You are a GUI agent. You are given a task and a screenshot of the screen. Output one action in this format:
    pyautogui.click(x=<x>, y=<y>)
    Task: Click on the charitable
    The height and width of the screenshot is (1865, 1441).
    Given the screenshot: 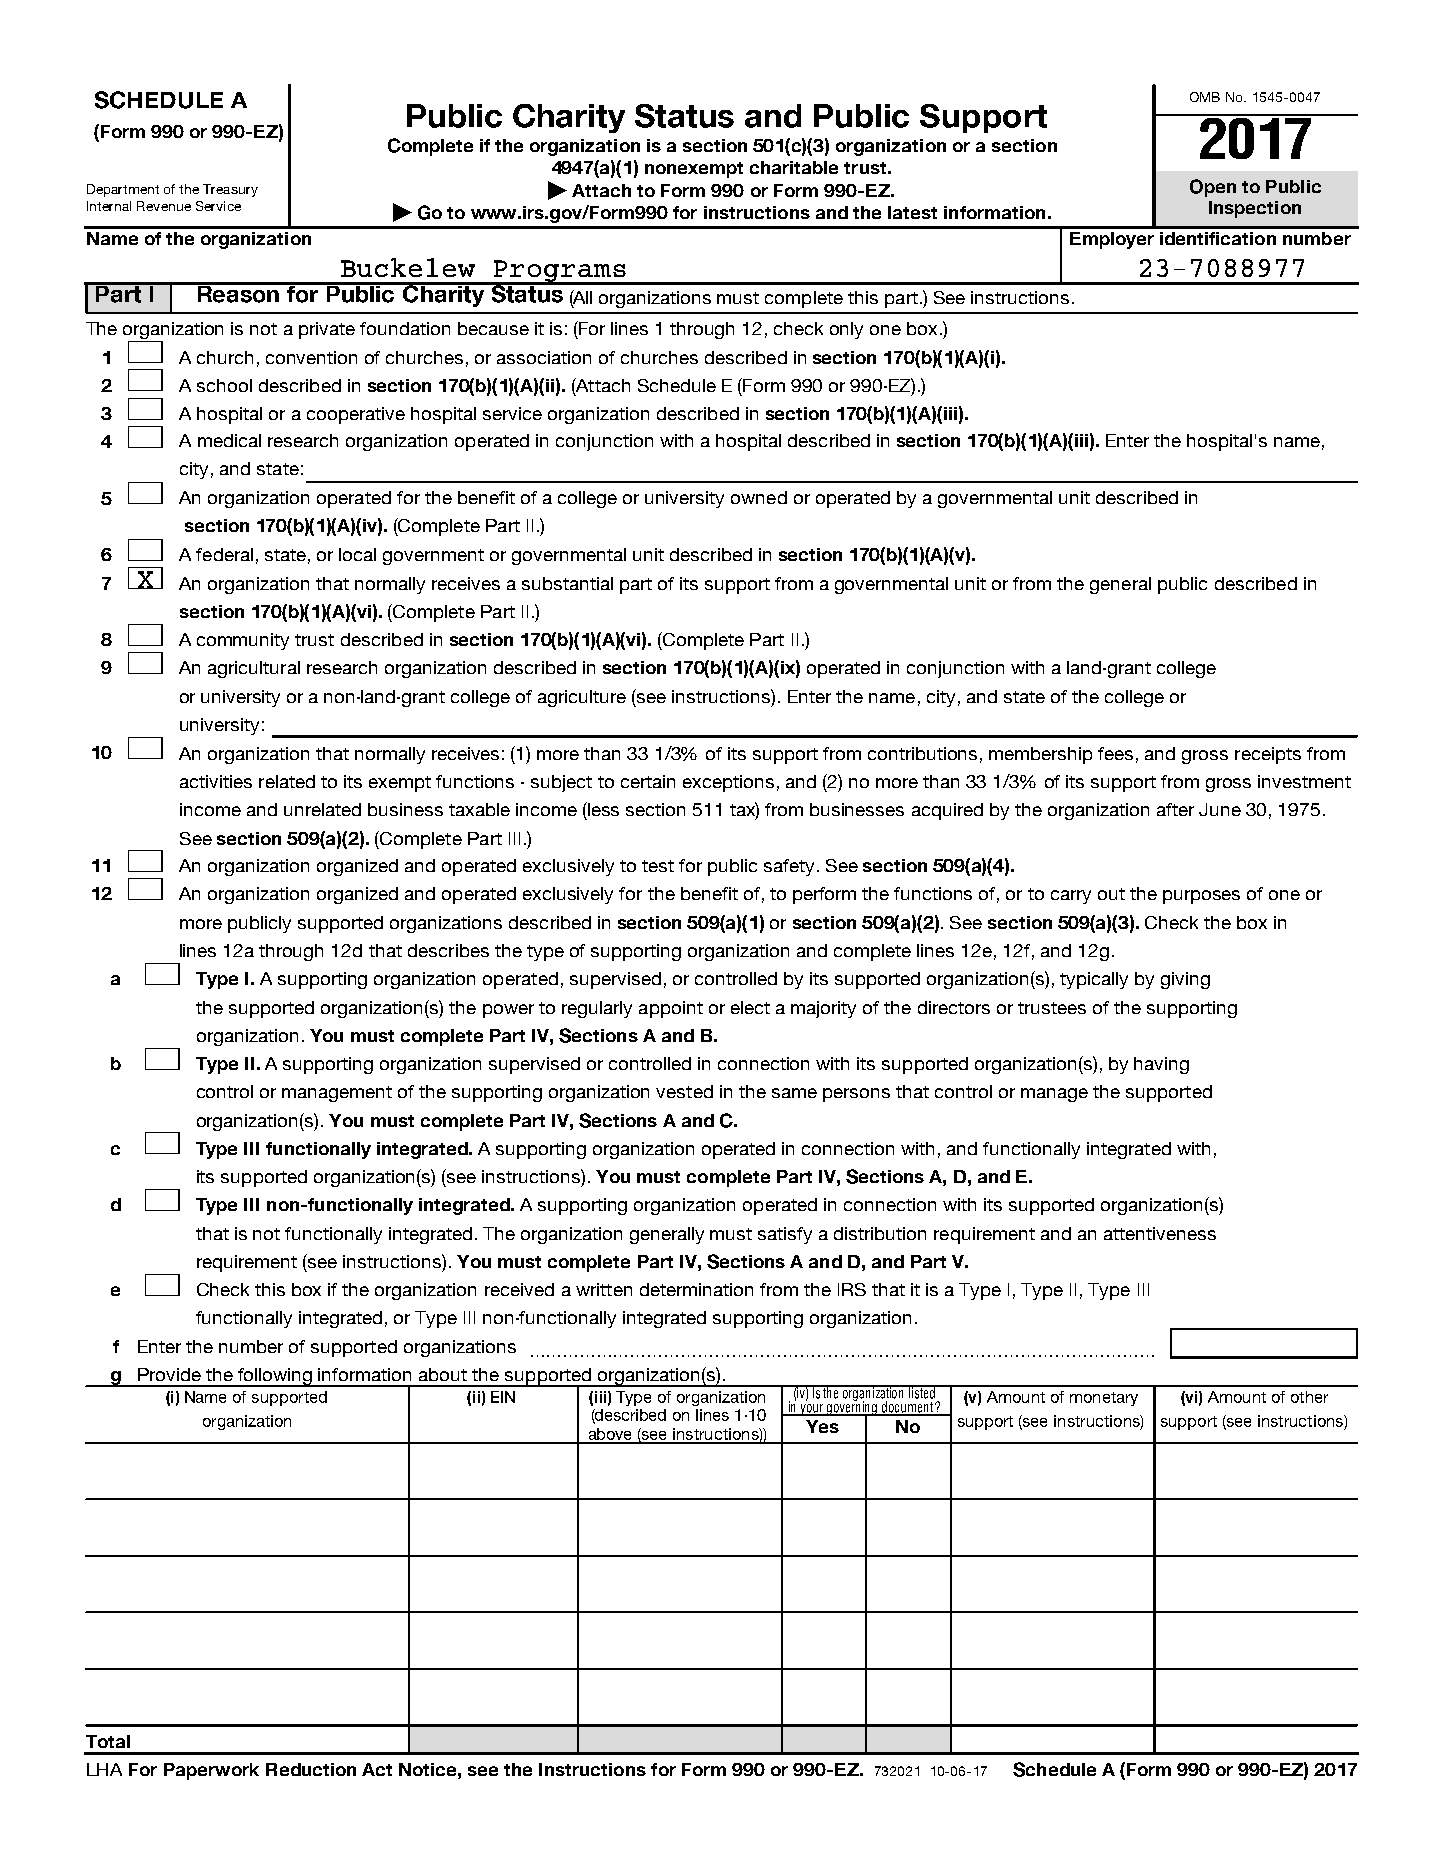 What is the action you would take?
    pyautogui.click(x=794, y=167)
